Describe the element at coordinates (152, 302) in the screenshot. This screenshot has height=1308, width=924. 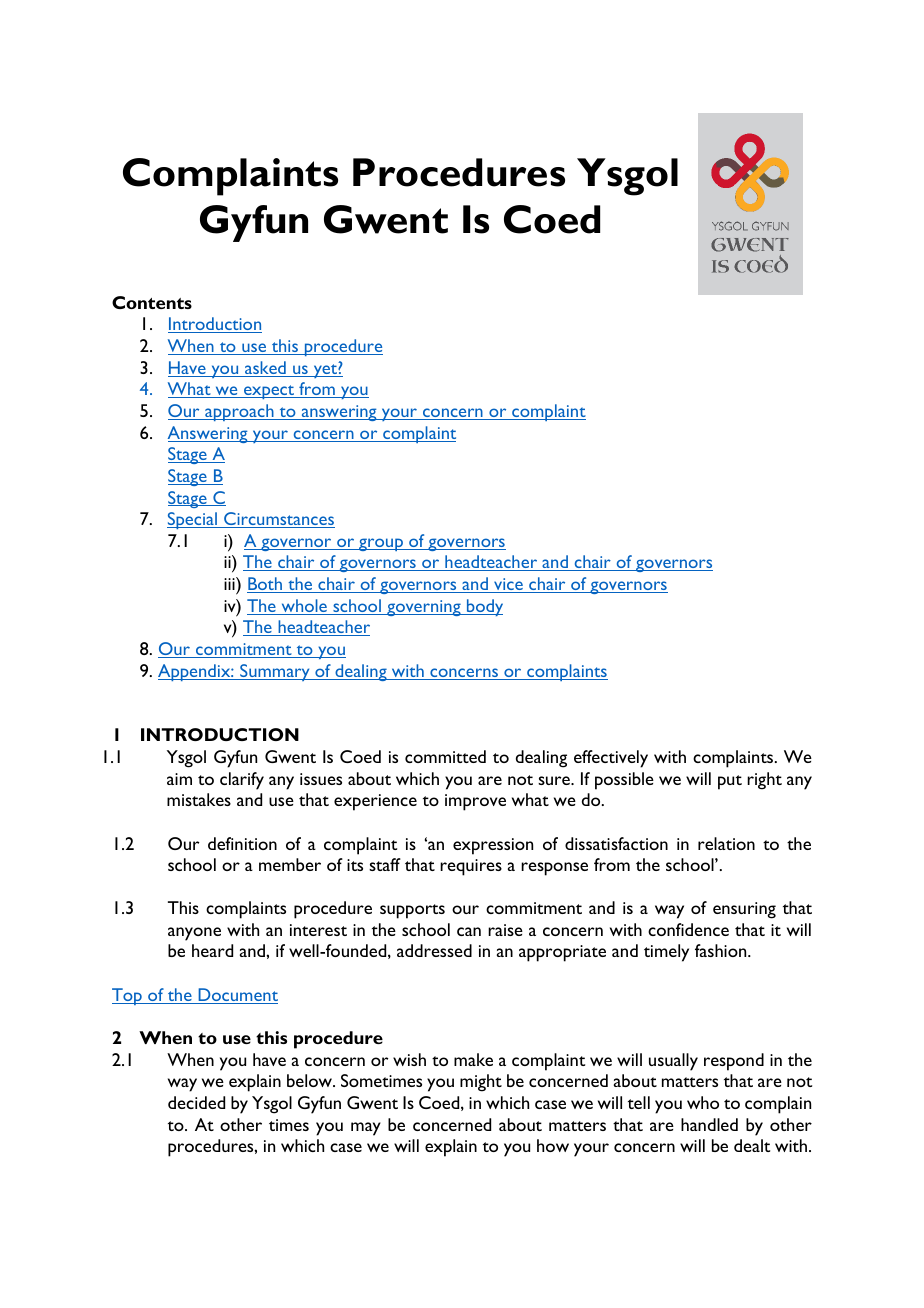
I see `Contents` at that location.
